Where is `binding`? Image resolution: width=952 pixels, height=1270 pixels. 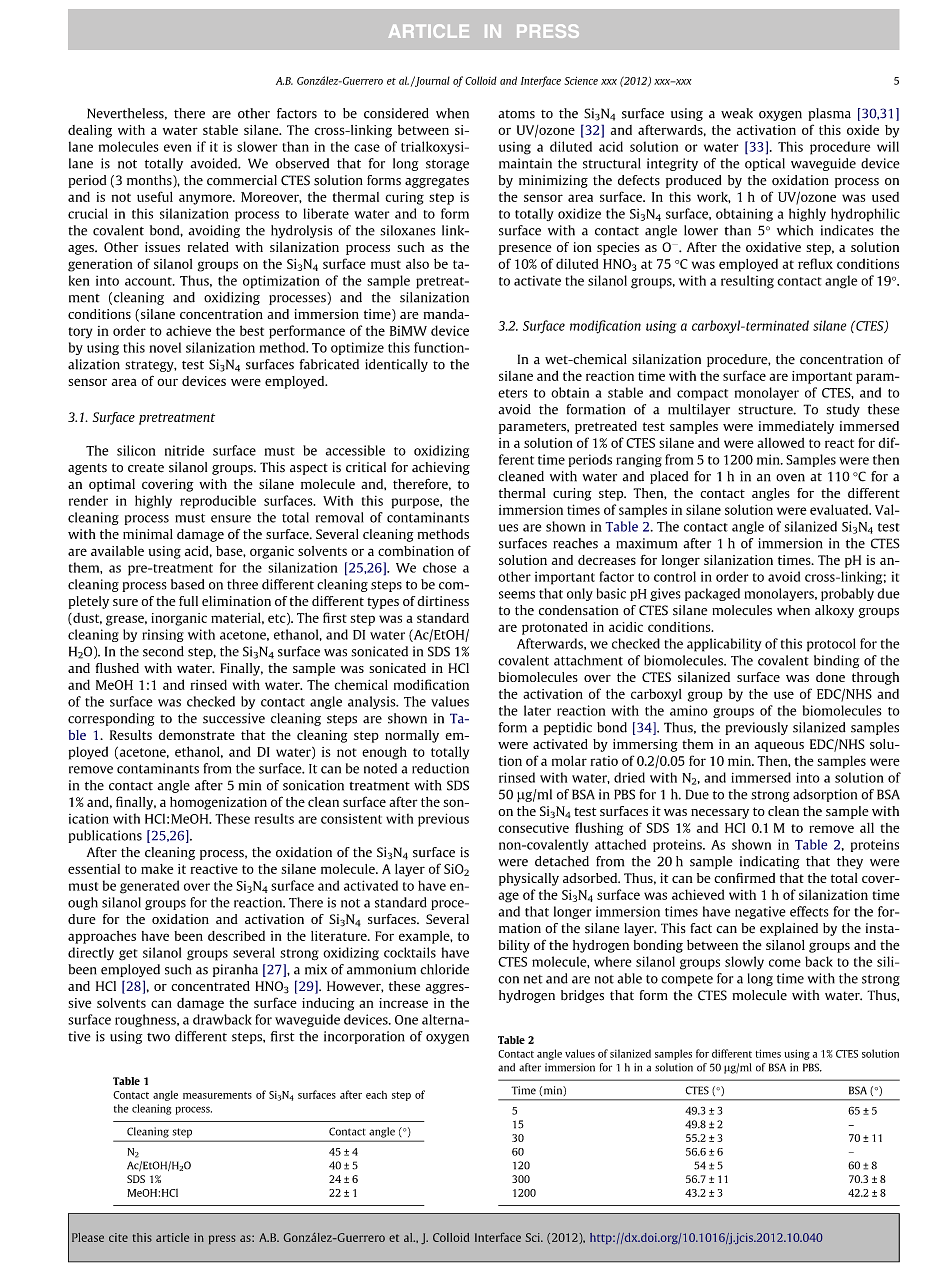
binding is located at coordinates (836, 661).
